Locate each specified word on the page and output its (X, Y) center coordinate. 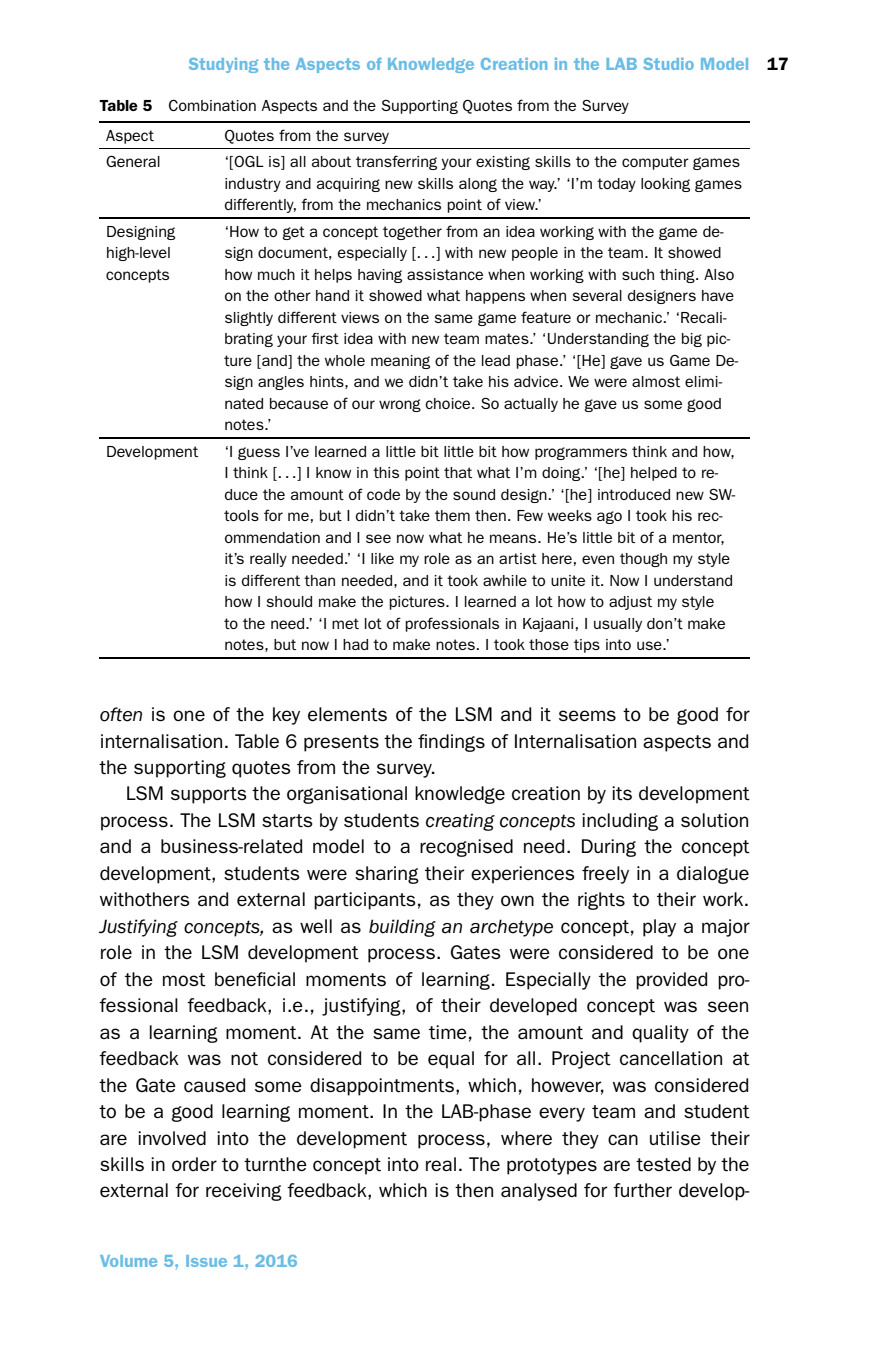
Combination (212, 105)
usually (618, 625)
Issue (206, 1261)
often (121, 714)
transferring (396, 162)
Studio (668, 64)
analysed (539, 1192)
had (355, 644)
